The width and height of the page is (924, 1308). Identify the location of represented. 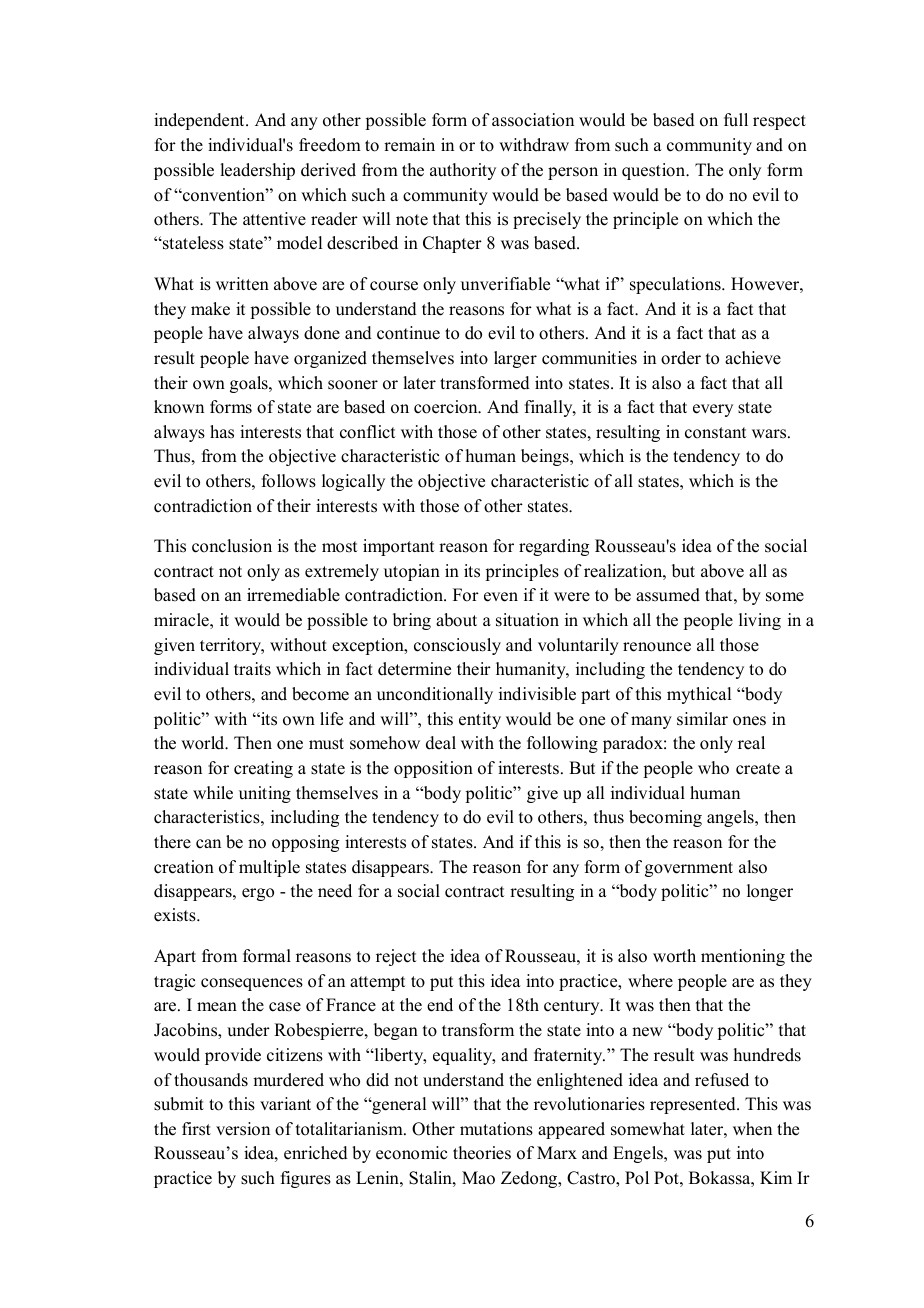
(694, 1105).
